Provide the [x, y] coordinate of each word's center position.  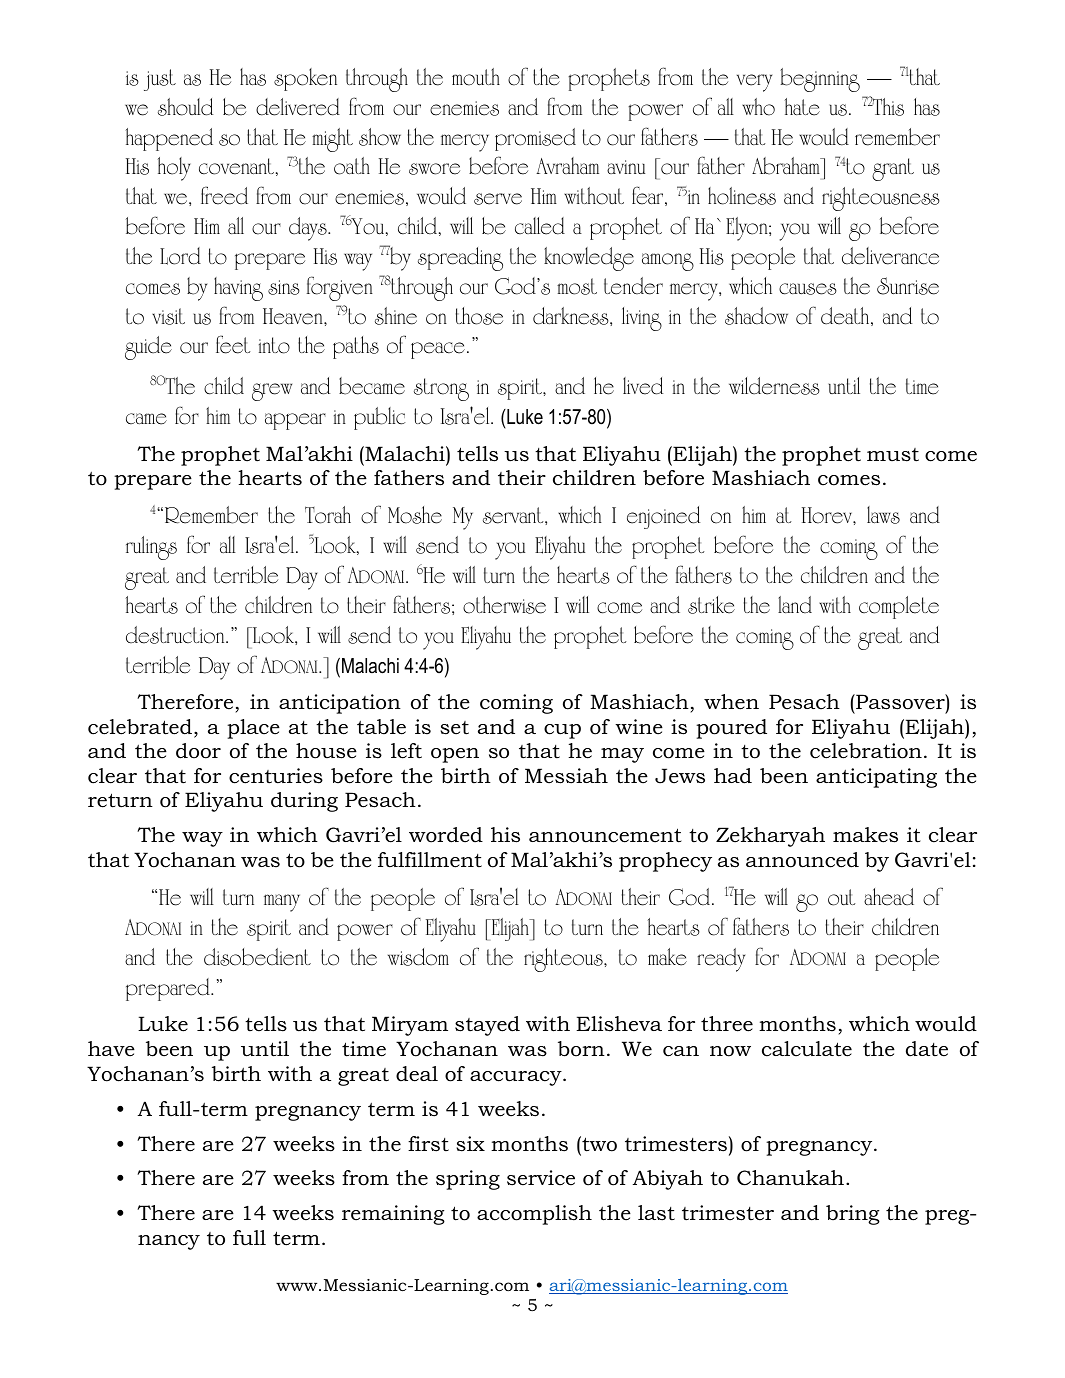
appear [295, 421]
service [541, 1178]
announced [802, 860]
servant [514, 516]
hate [802, 107]
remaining [393, 1215]
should [185, 107]
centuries [276, 776]
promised [535, 139]
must [893, 455]
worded [446, 835]
